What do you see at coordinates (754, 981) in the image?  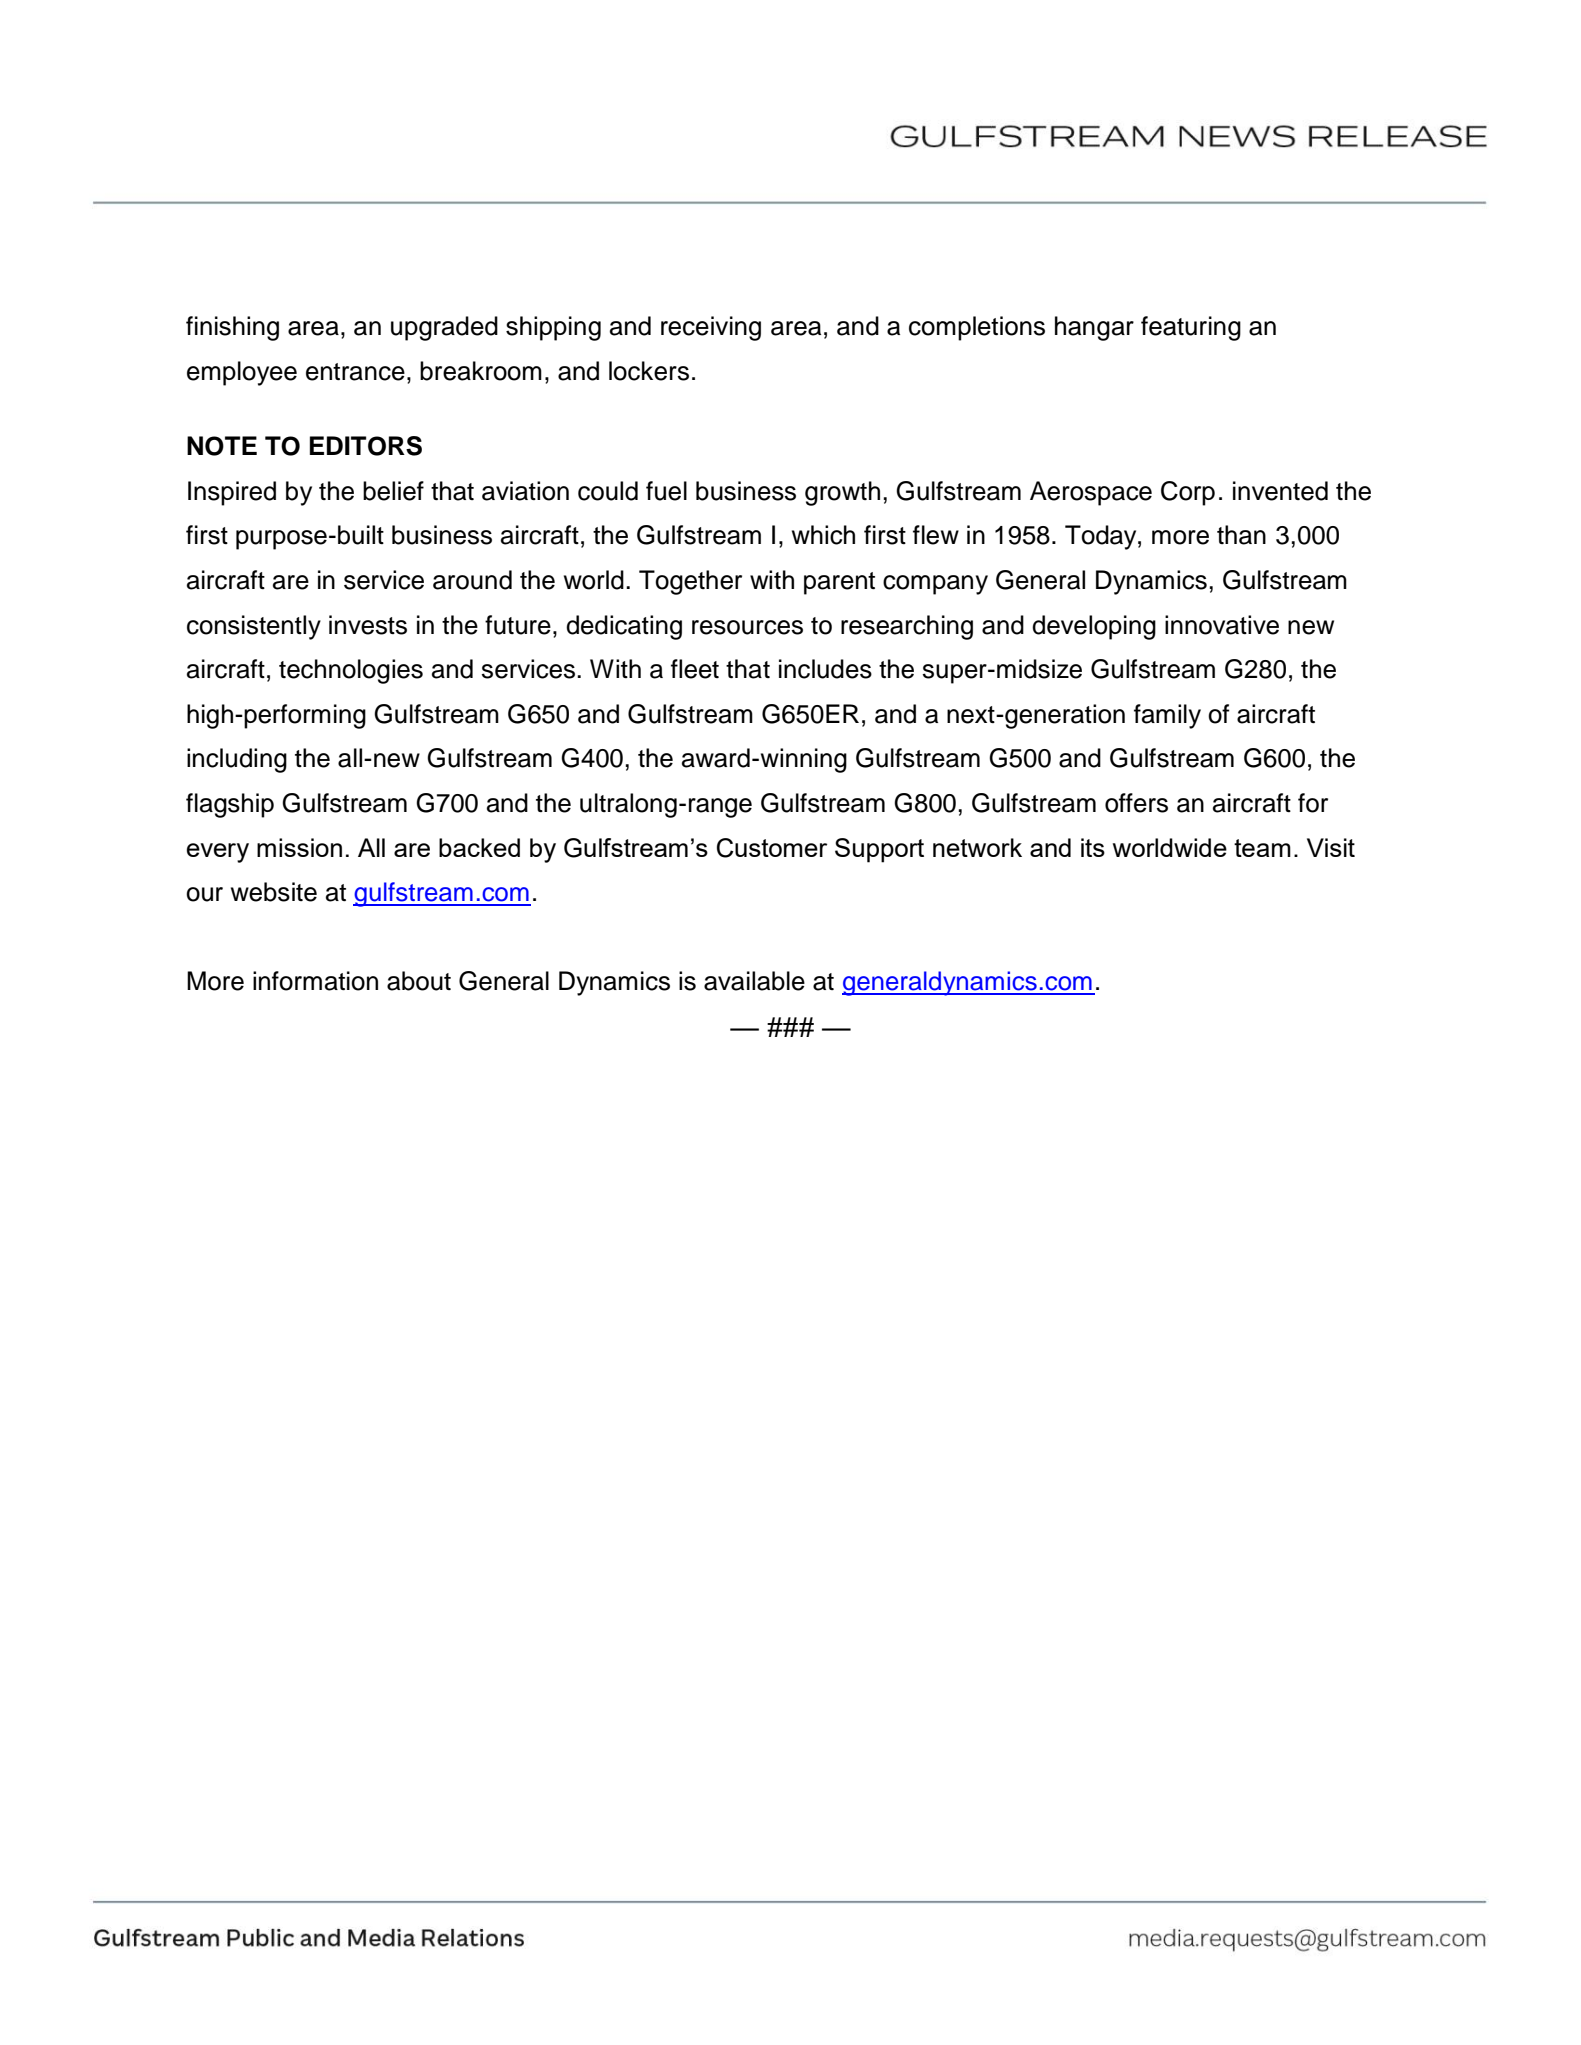 I see `available` at bounding box center [754, 981].
